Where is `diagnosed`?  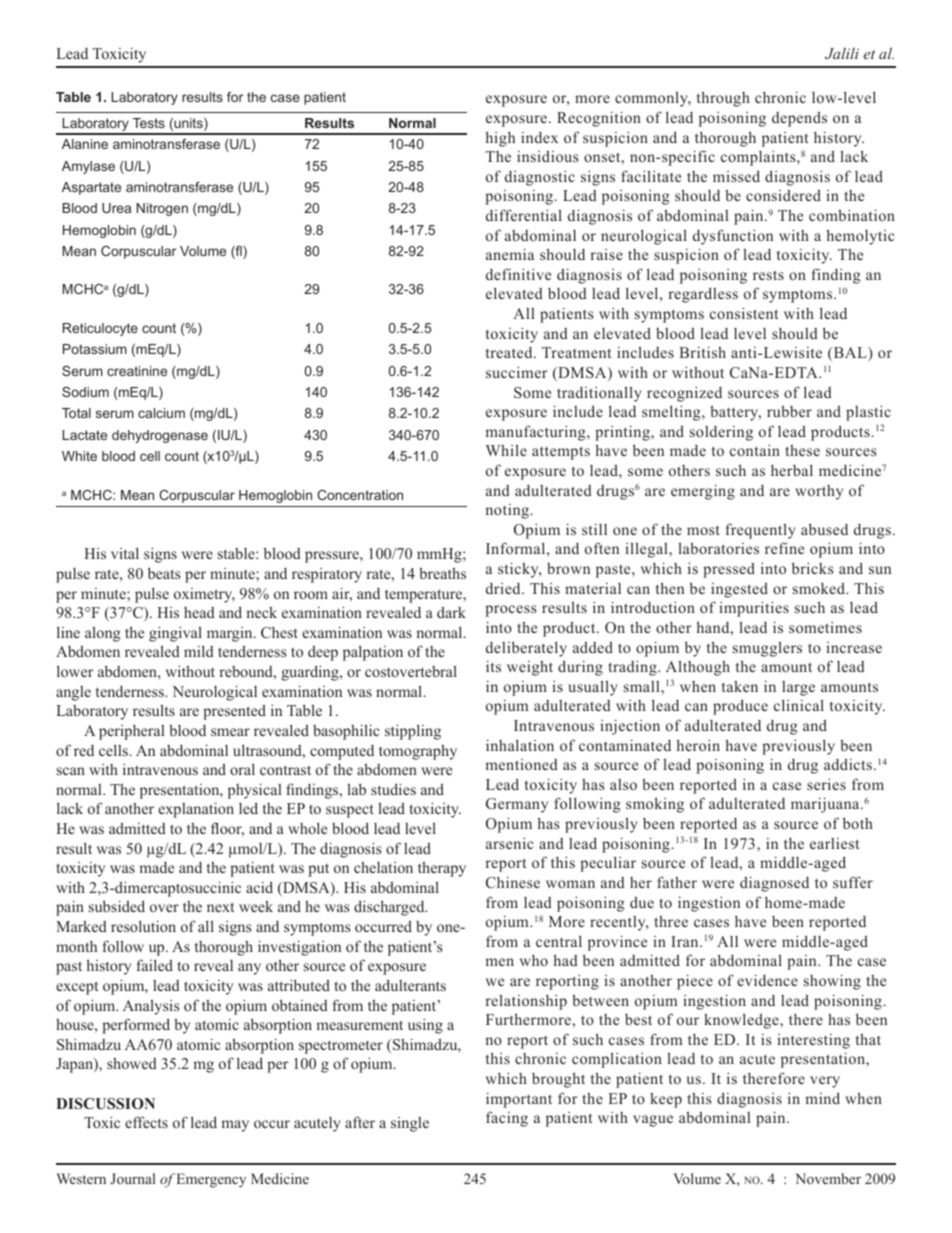 diagnosed is located at coordinates (774, 884).
